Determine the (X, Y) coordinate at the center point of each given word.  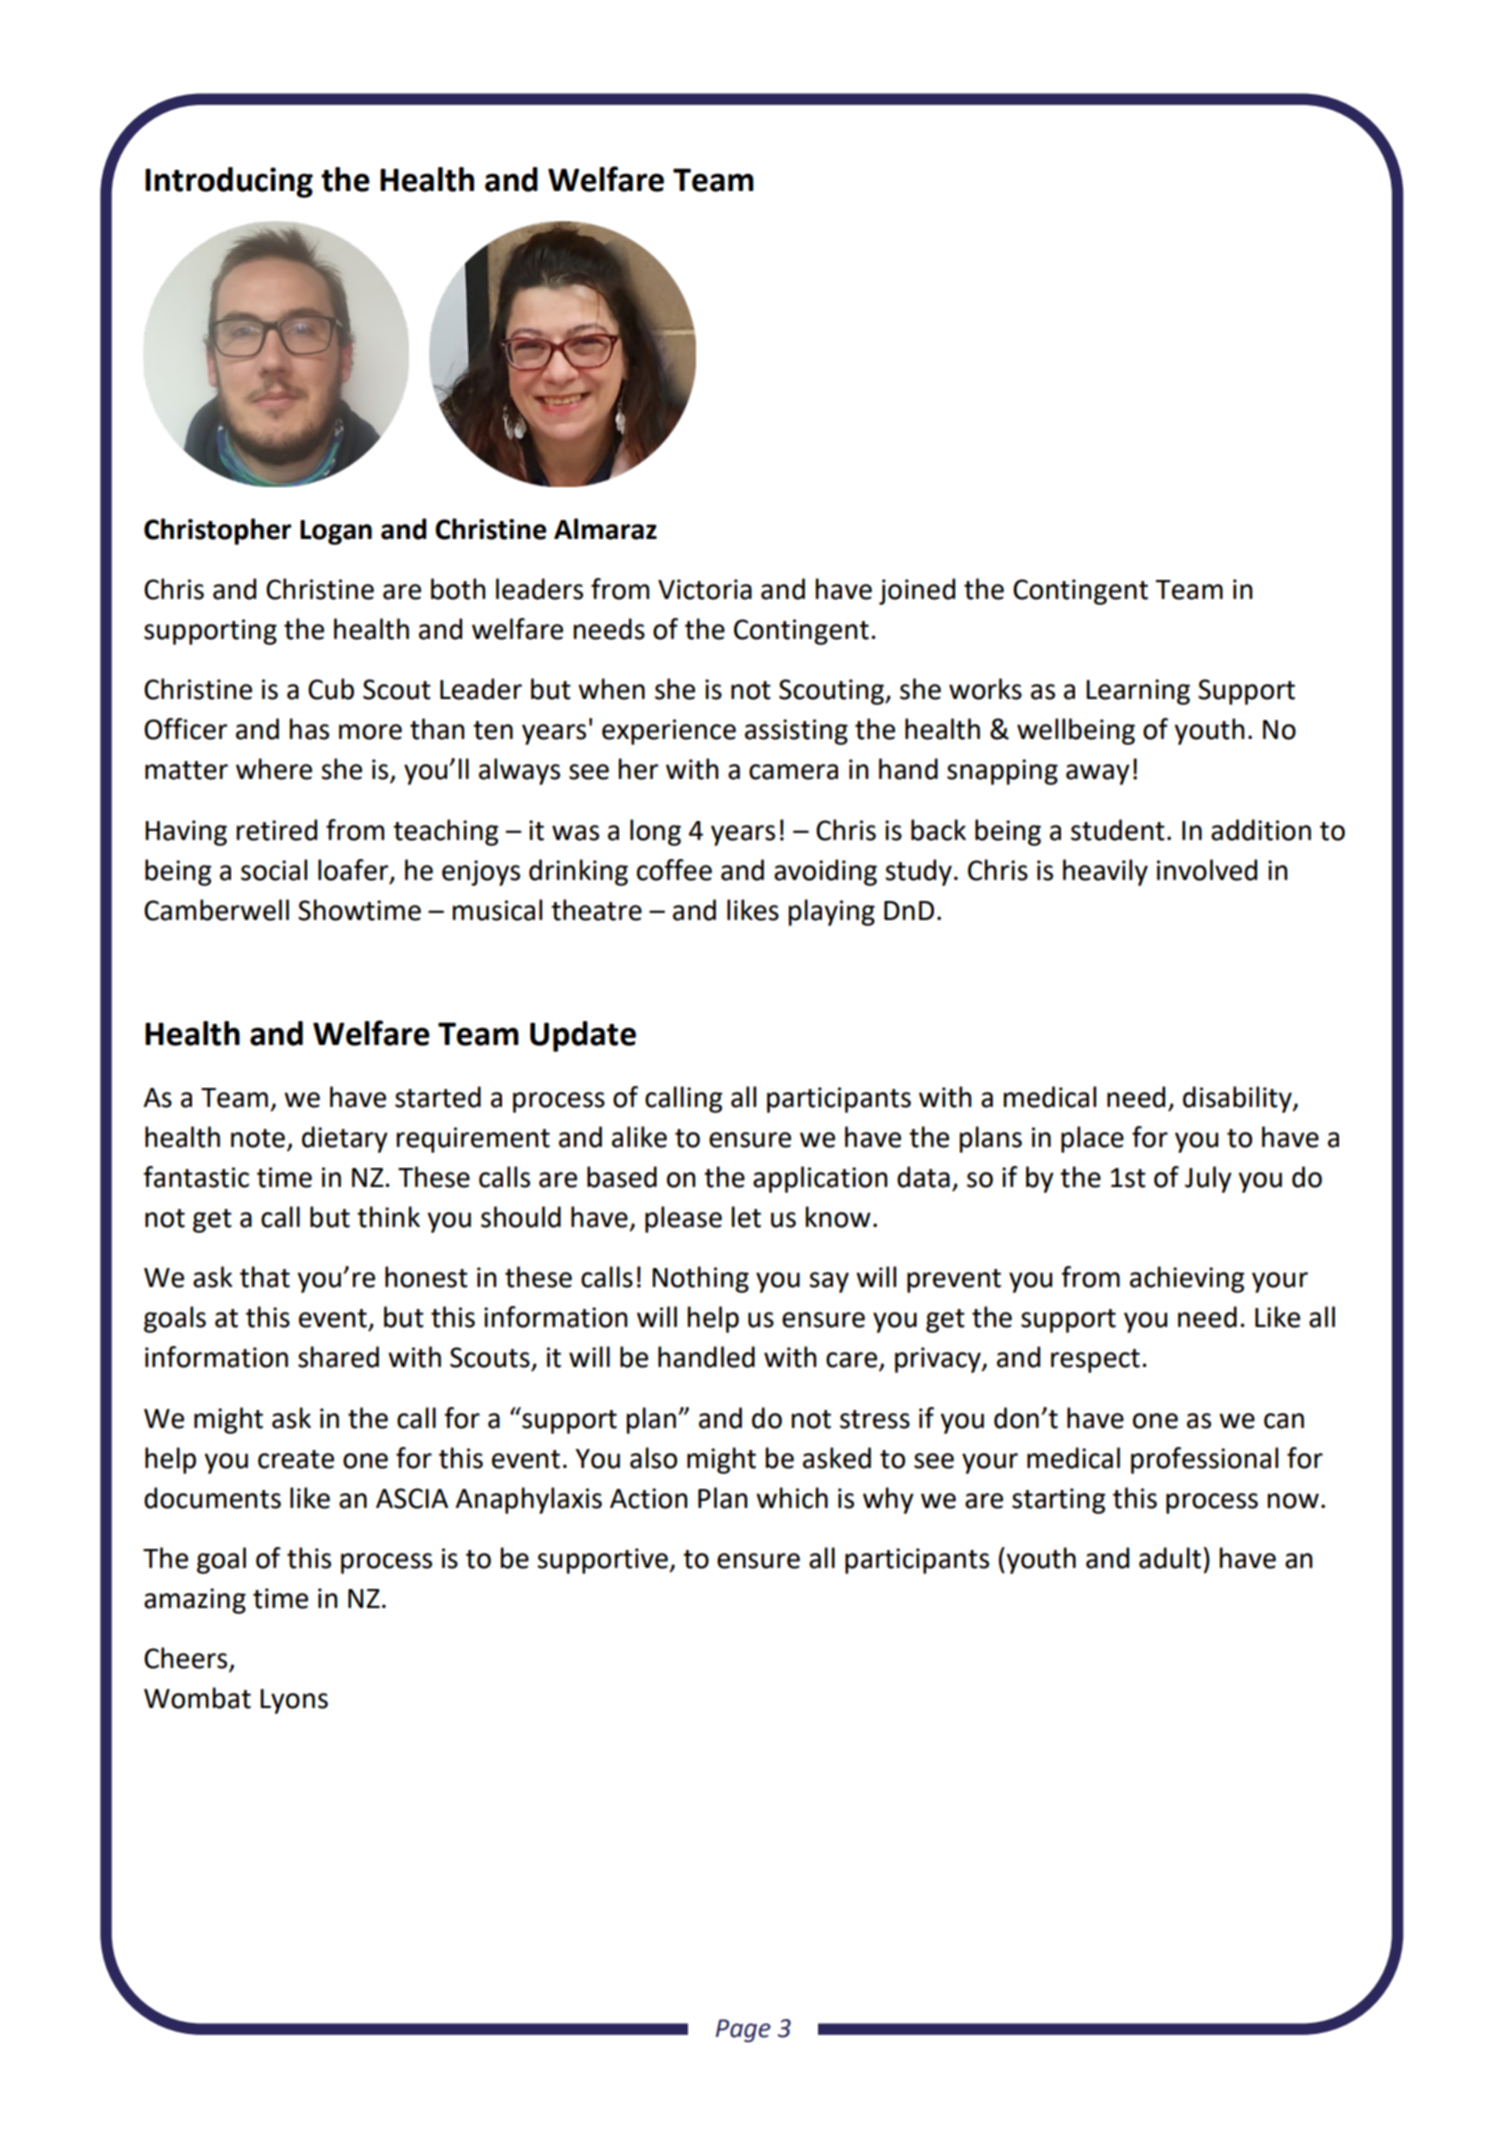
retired (277, 830)
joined (917, 591)
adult (1170, 1558)
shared (338, 1357)
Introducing (229, 182)
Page (743, 2030)
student (1118, 830)
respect (1095, 1361)
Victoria (705, 589)
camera (793, 772)
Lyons (294, 1701)
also (653, 1458)
